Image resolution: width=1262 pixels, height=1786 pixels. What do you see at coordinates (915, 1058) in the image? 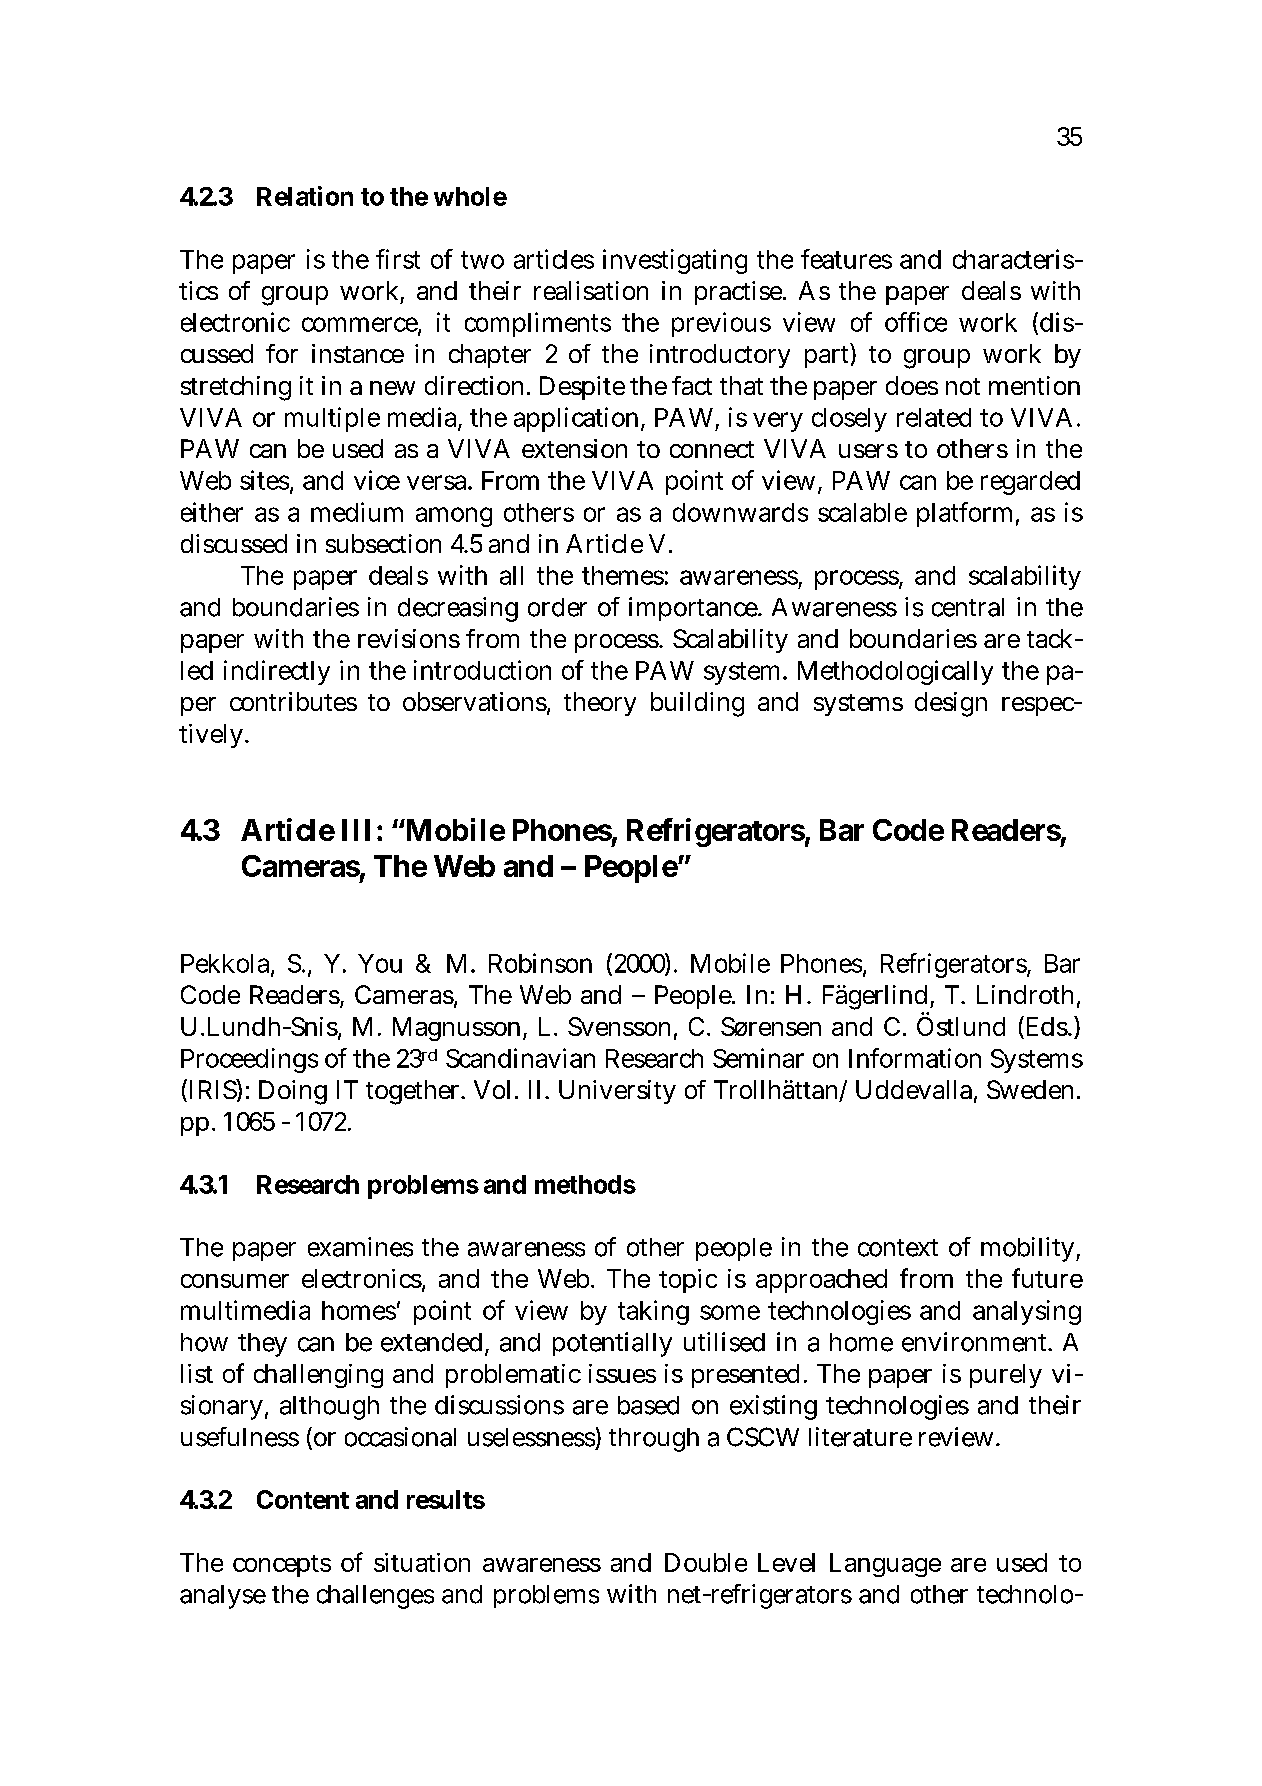
I see `Information` at bounding box center [915, 1058].
